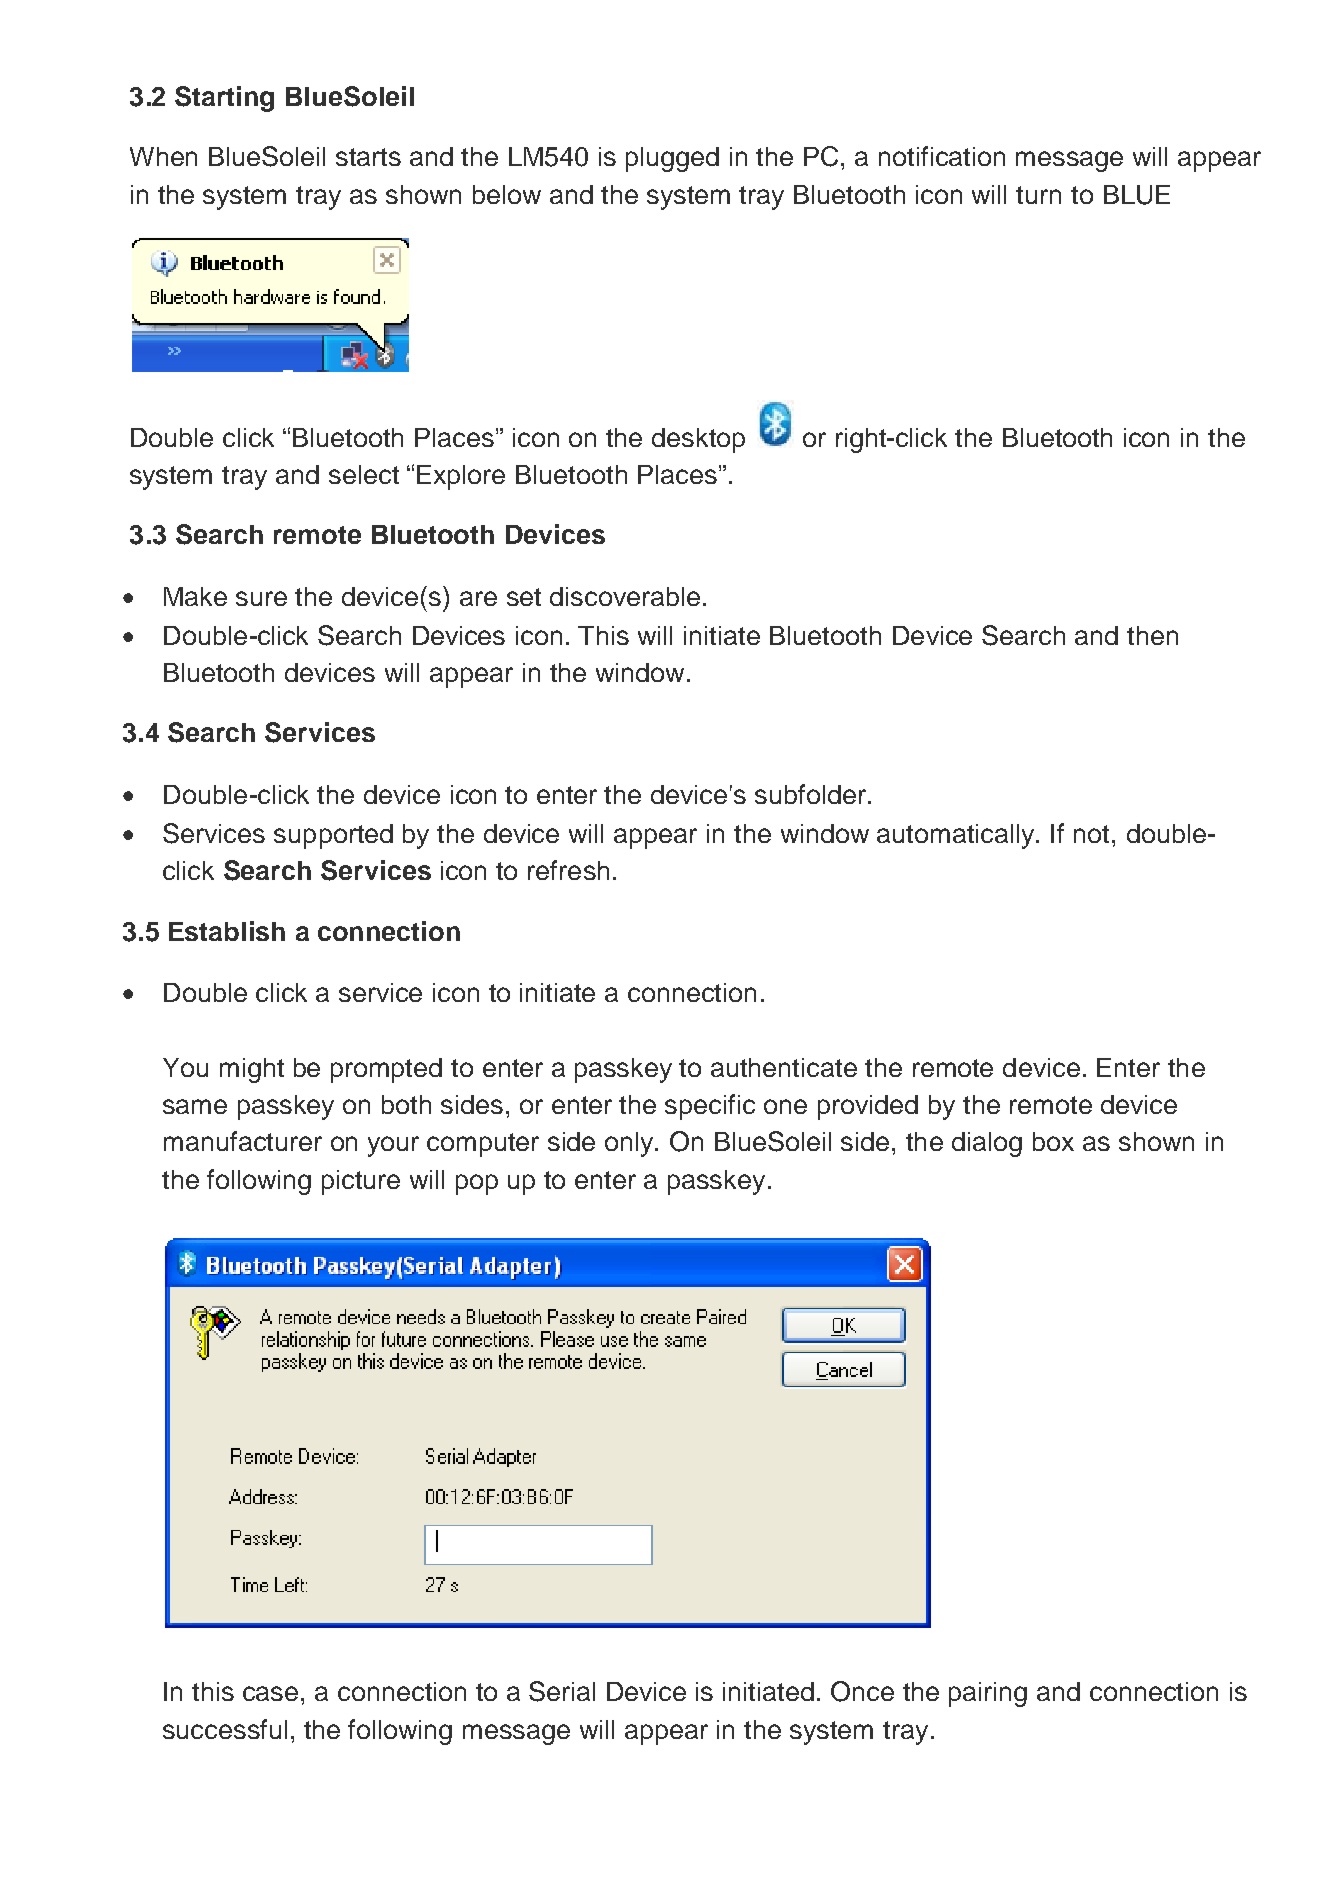 The width and height of the image is (1343, 1899). I want to click on Starting, so click(224, 99).
